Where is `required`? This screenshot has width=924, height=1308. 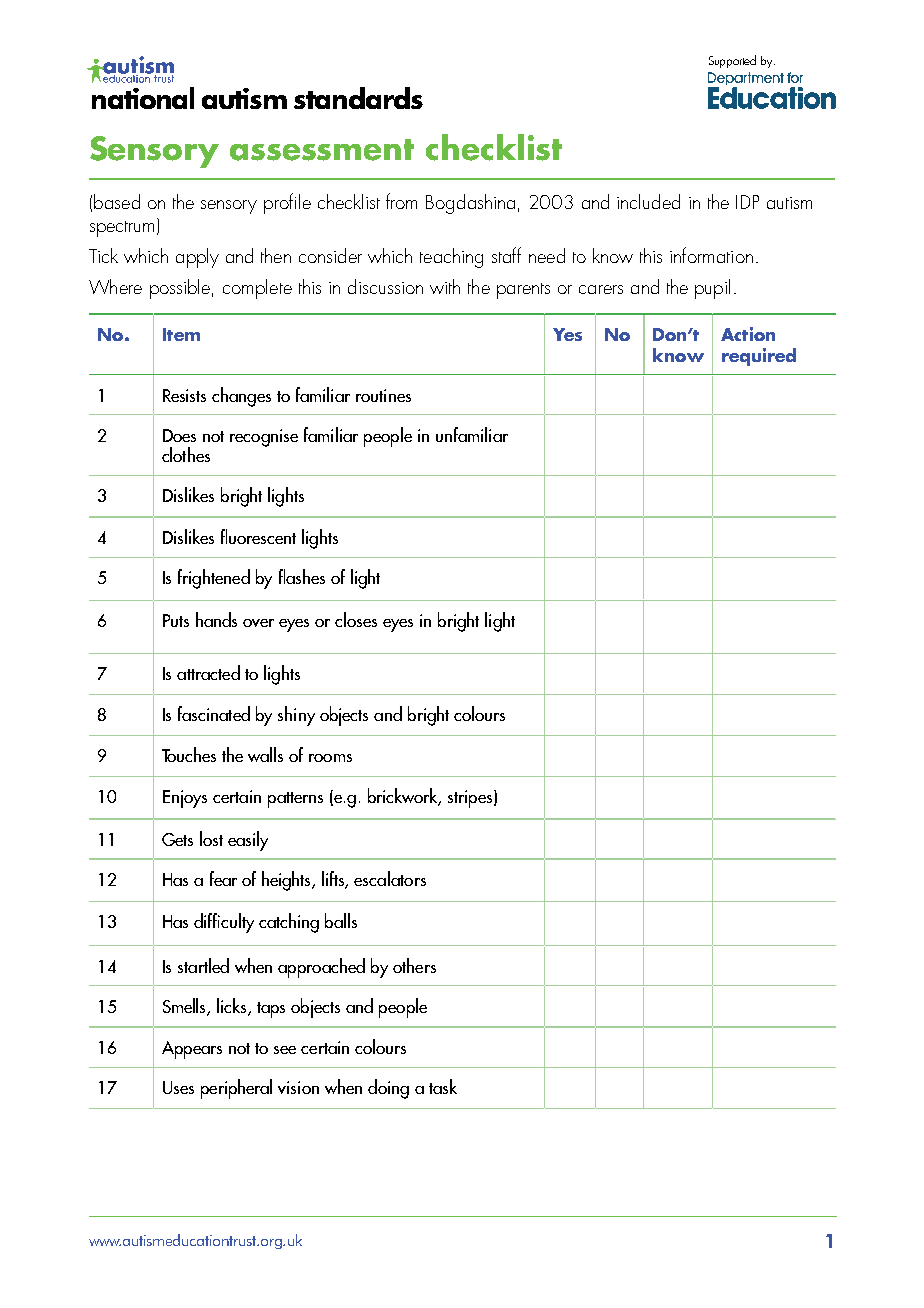 required is located at coordinates (759, 357).
